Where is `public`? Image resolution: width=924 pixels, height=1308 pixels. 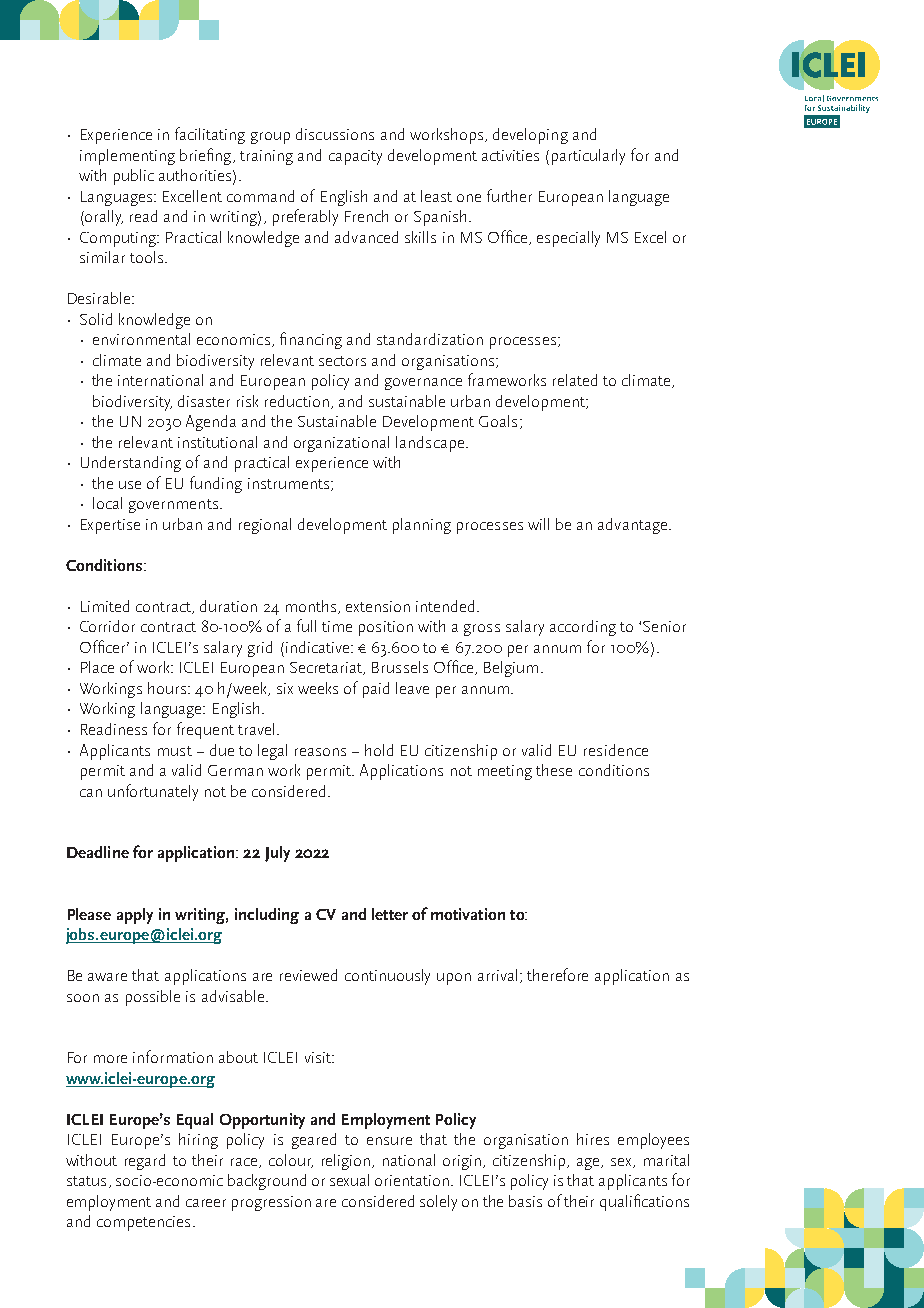
public is located at coordinates (134, 177).
